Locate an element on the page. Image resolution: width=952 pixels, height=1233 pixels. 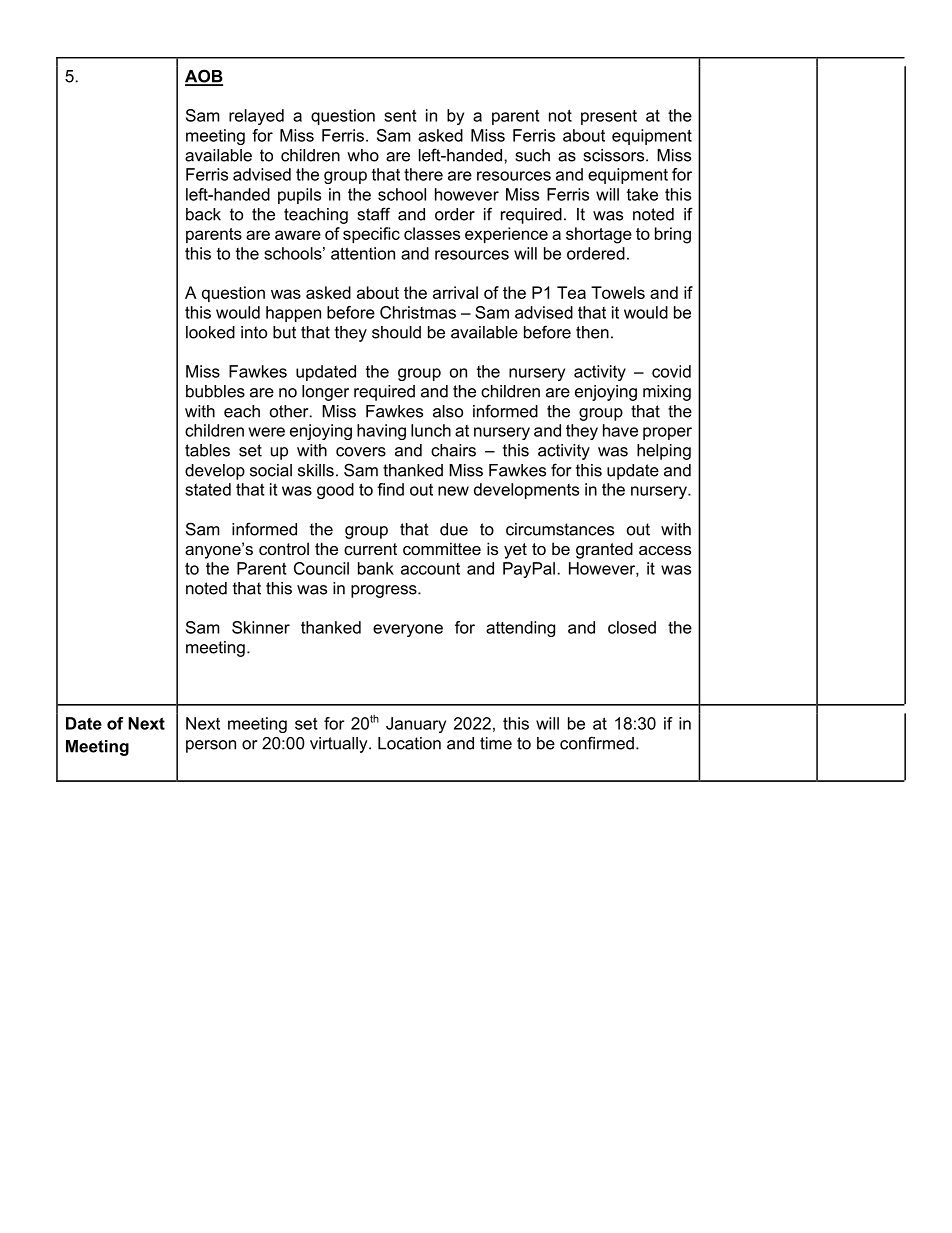
there is located at coordinates (423, 174).
